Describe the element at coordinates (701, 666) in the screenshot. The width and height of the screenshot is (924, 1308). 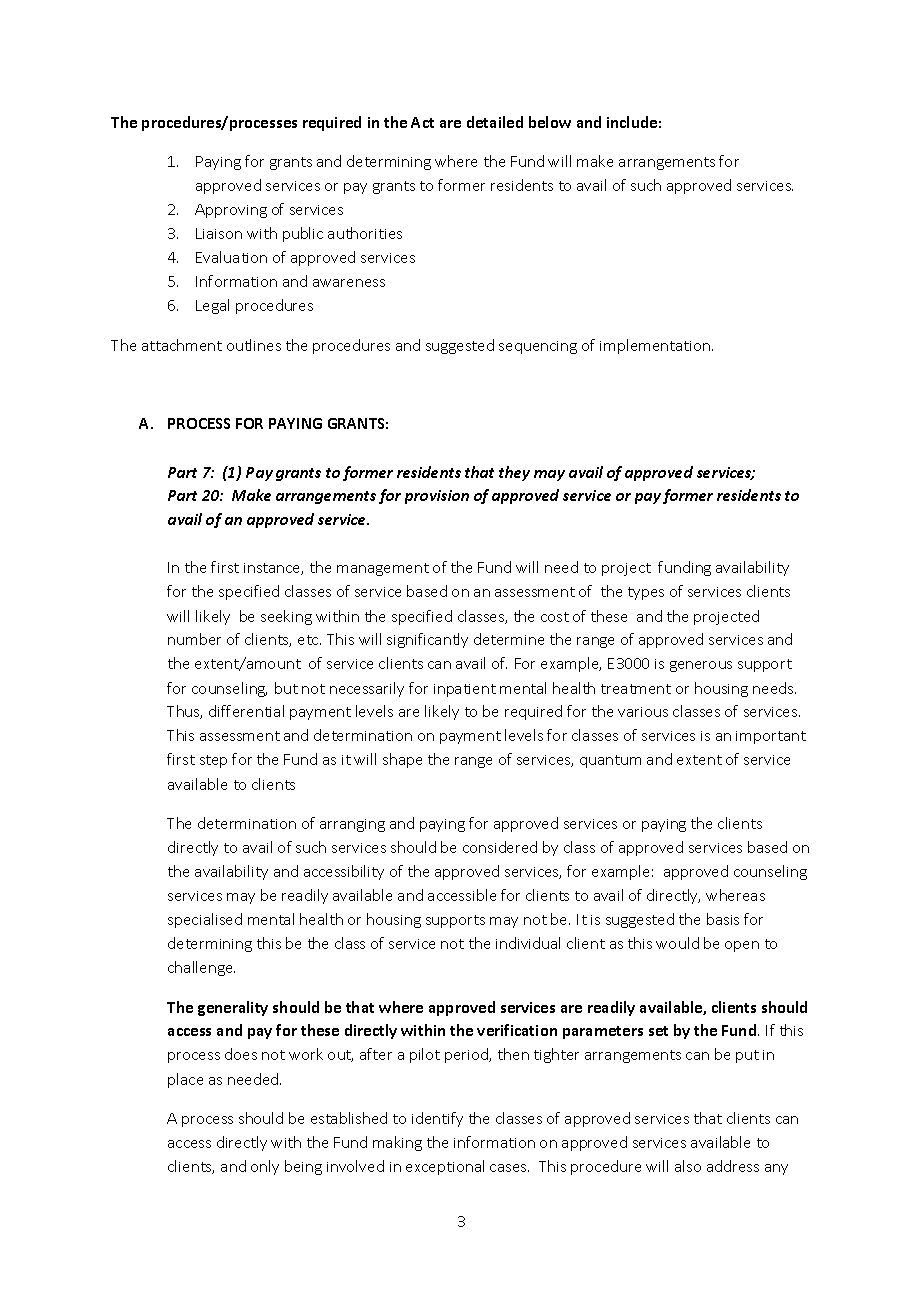
I see `generous` at that location.
